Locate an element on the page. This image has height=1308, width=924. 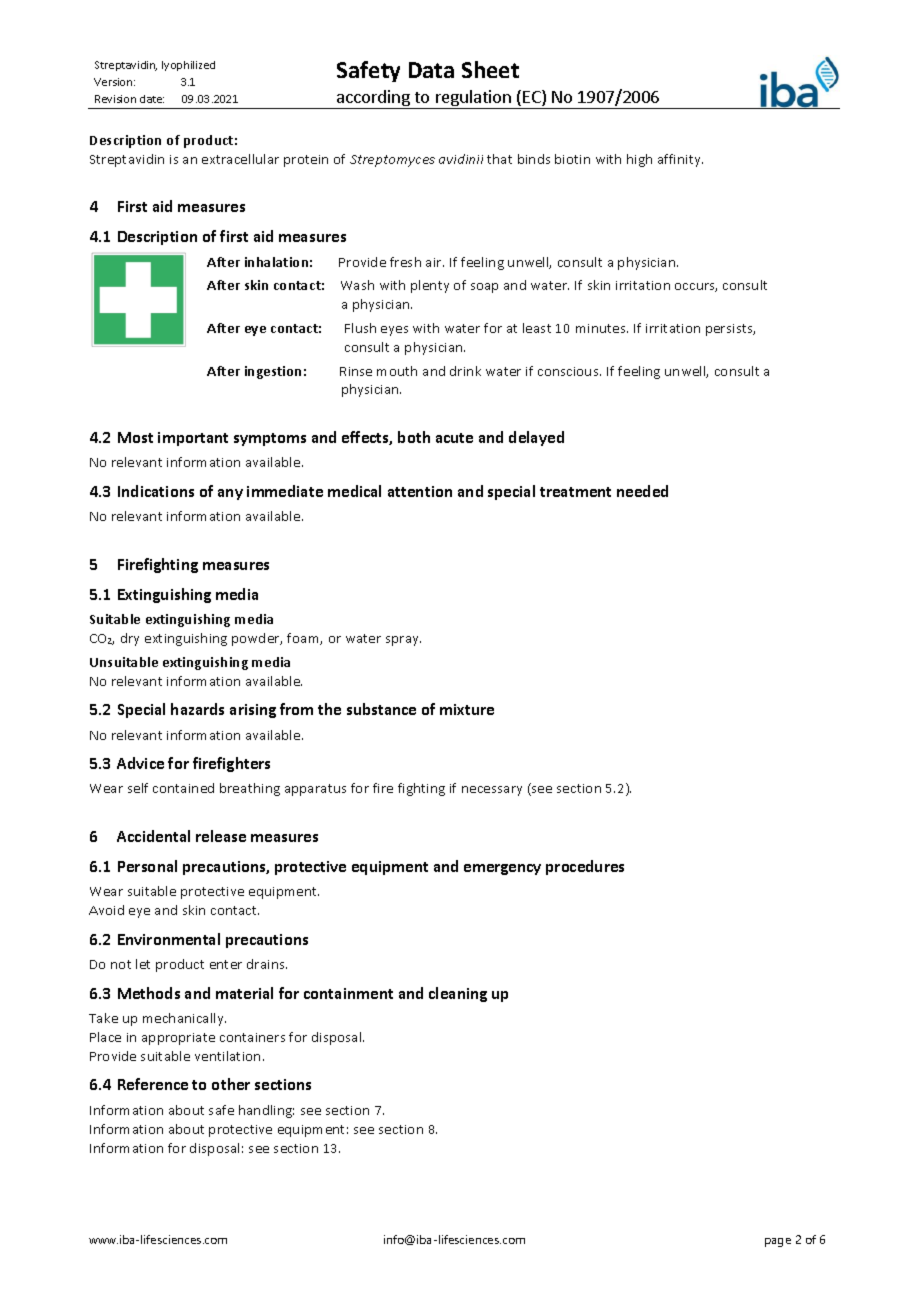
apparatus is located at coordinates (315, 790).
